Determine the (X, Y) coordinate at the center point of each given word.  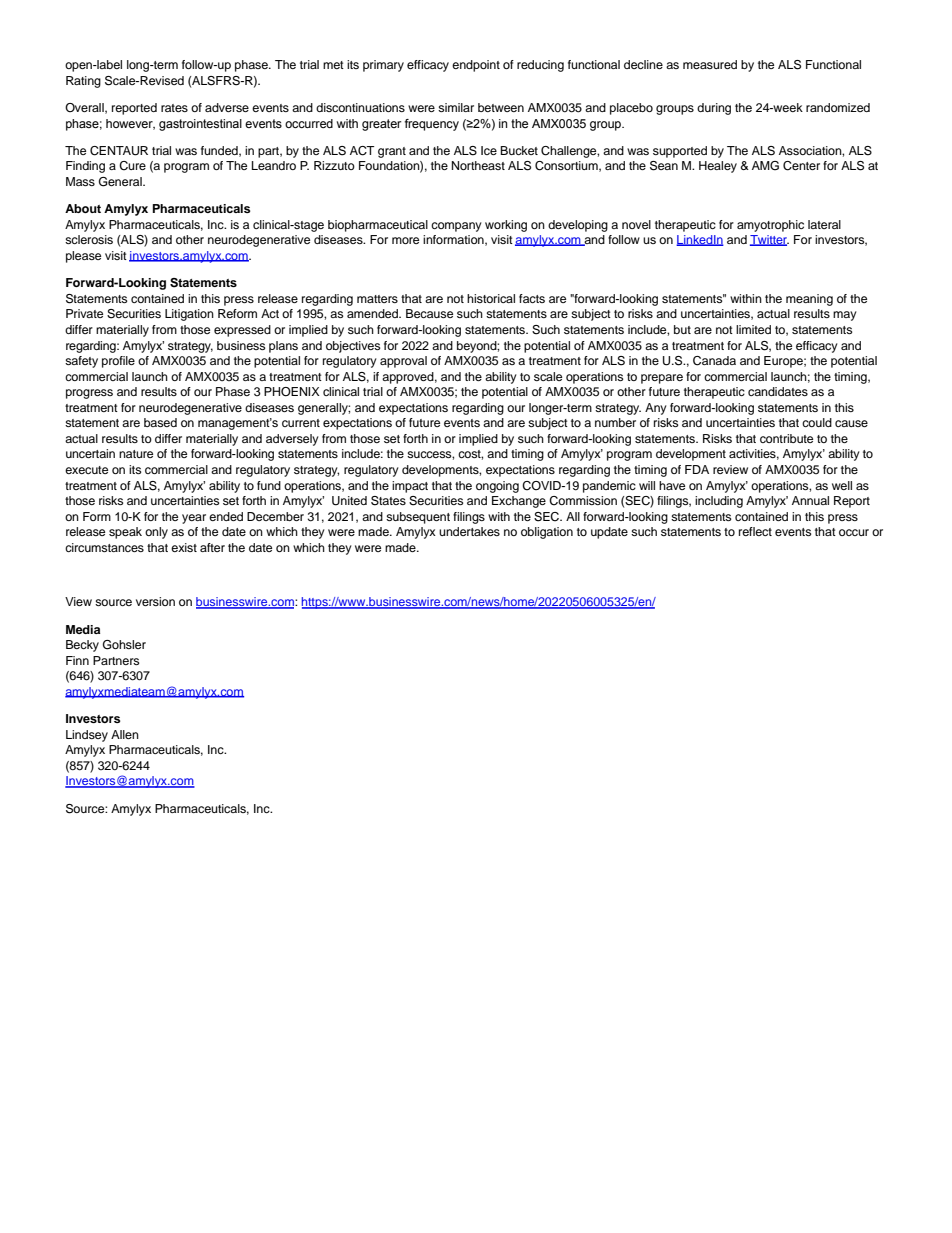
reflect (755, 531)
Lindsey (87, 736)
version (155, 601)
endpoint (476, 66)
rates (174, 108)
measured (710, 64)
